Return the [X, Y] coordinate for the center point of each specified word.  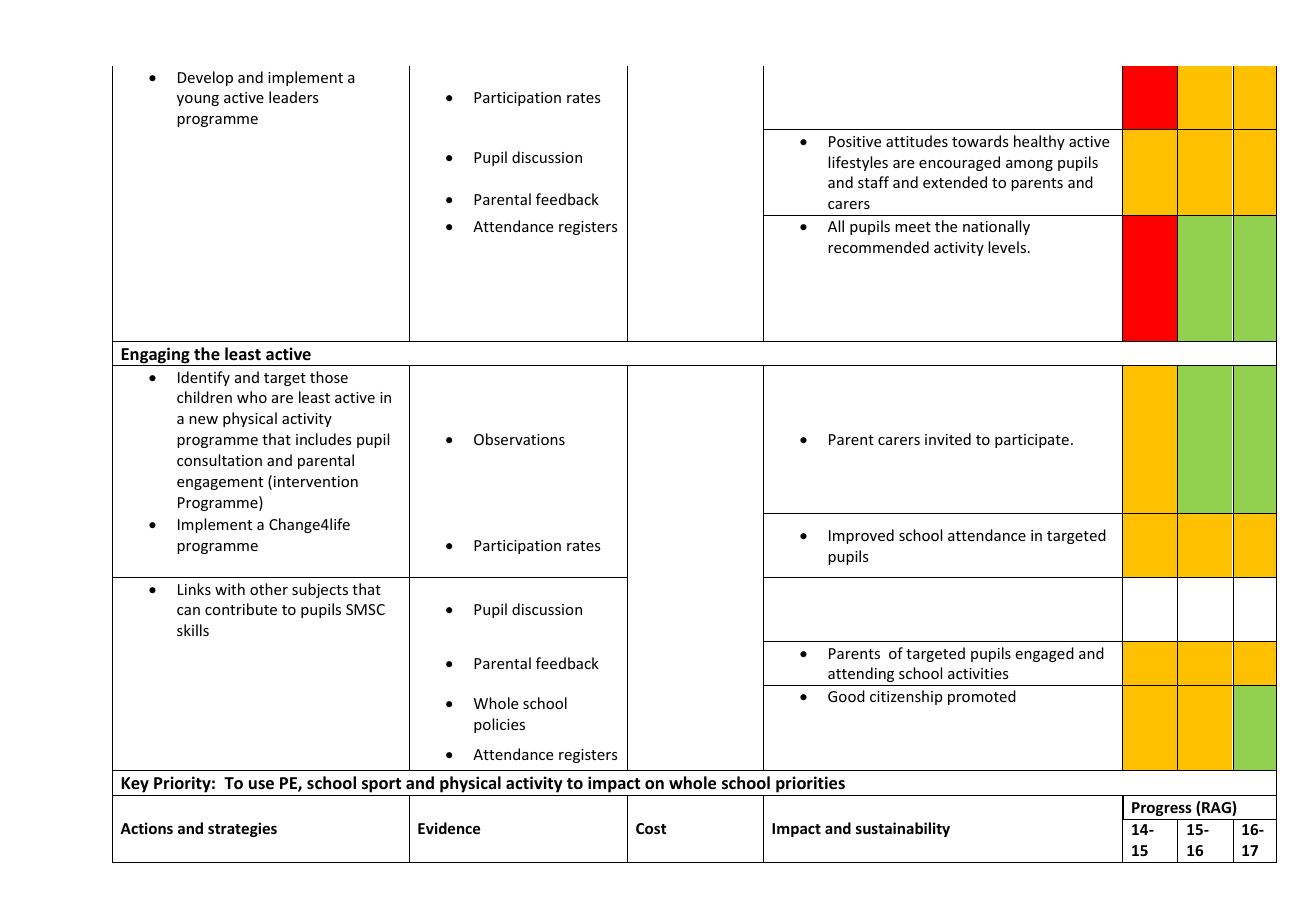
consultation [219, 460]
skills [193, 630]
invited [948, 439]
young [198, 100]
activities [978, 673]
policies [499, 725]
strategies [242, 829]
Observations [519, 439]
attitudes [917, 141]
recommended [878, 247]
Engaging [155, 356]
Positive [855, 141]
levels [1008, 247]
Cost [651, 828]
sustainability [903, 829]
